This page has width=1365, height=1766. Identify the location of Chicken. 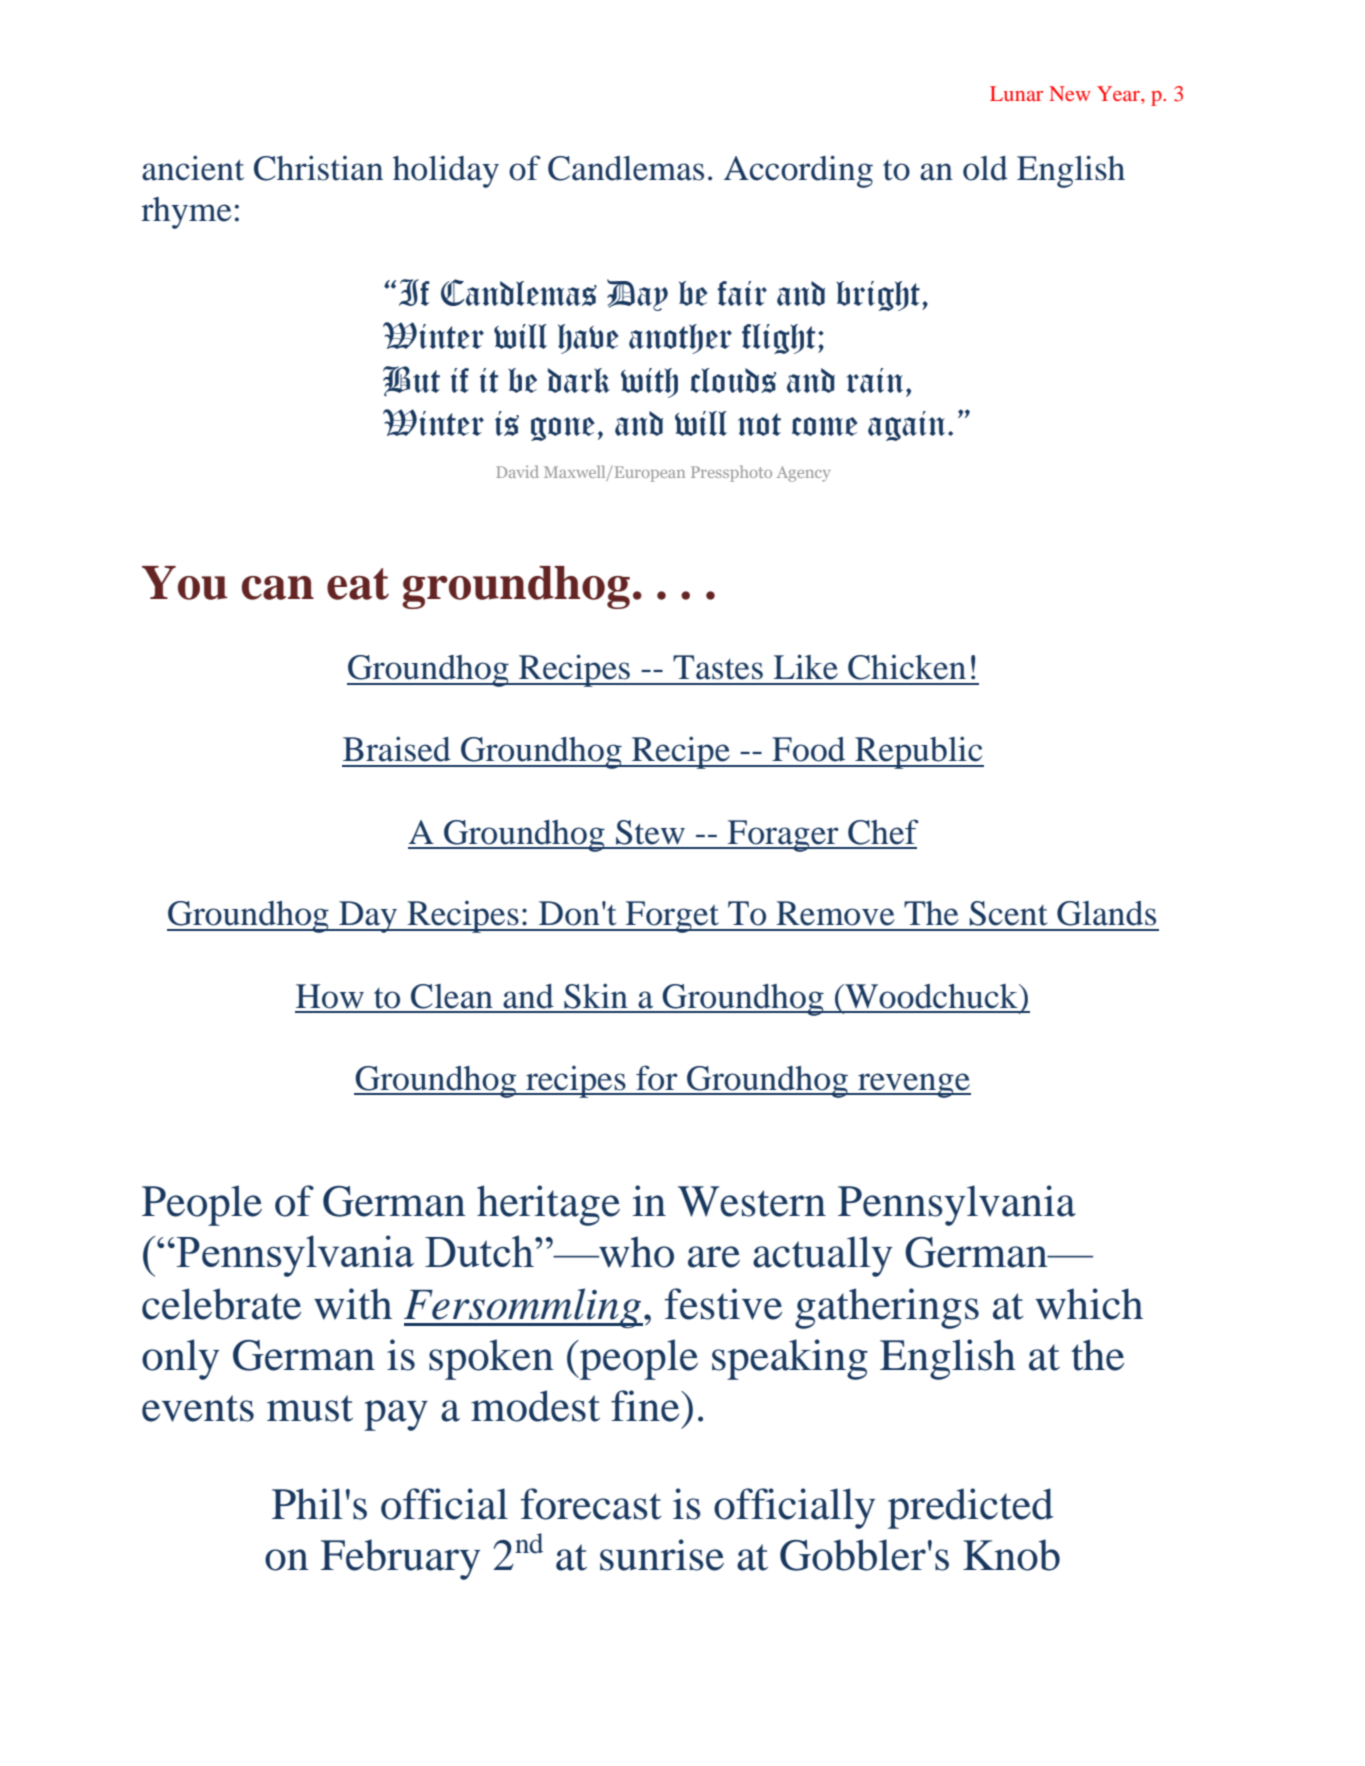
(907, 667).
